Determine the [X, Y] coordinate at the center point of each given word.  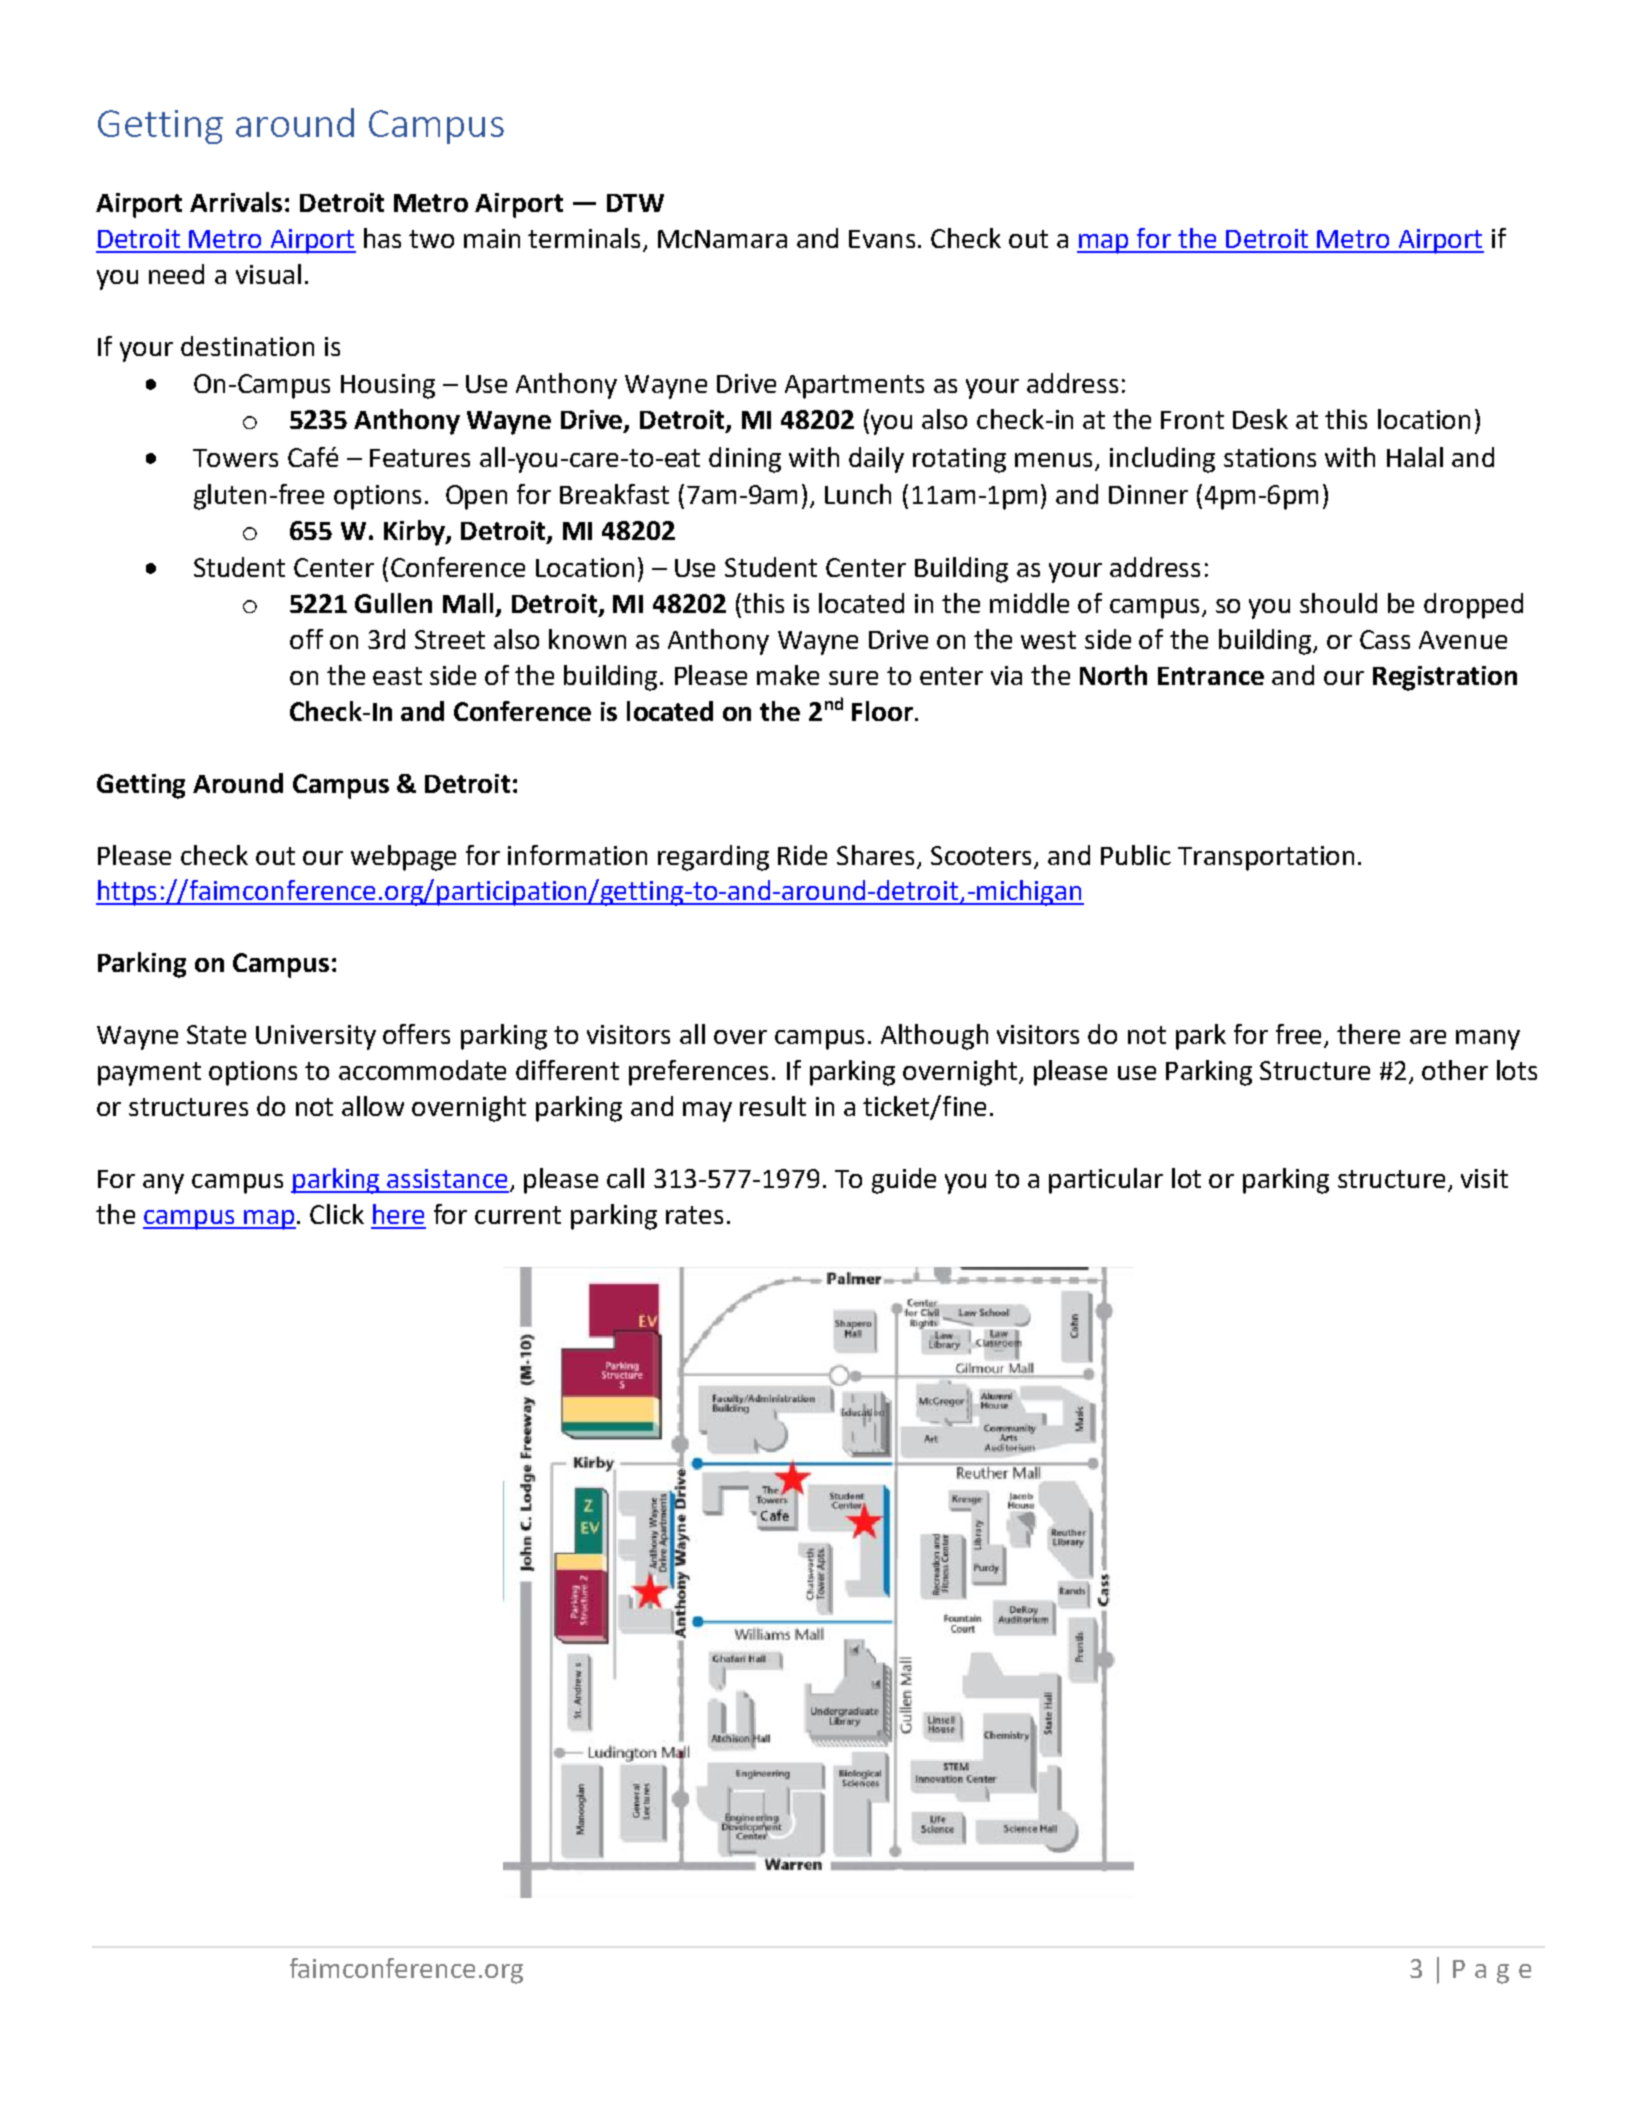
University [316, 1037]
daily [876, 460]
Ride [802, 855]
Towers [235, 458]
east [397, 676]
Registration [1445, 678]
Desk [1260, 419]
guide [904, 1181]
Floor [882, 711]
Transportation [1266, 858]
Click [337, 1214]
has [382, 238]
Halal [1415, 457]
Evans [882, 239]
